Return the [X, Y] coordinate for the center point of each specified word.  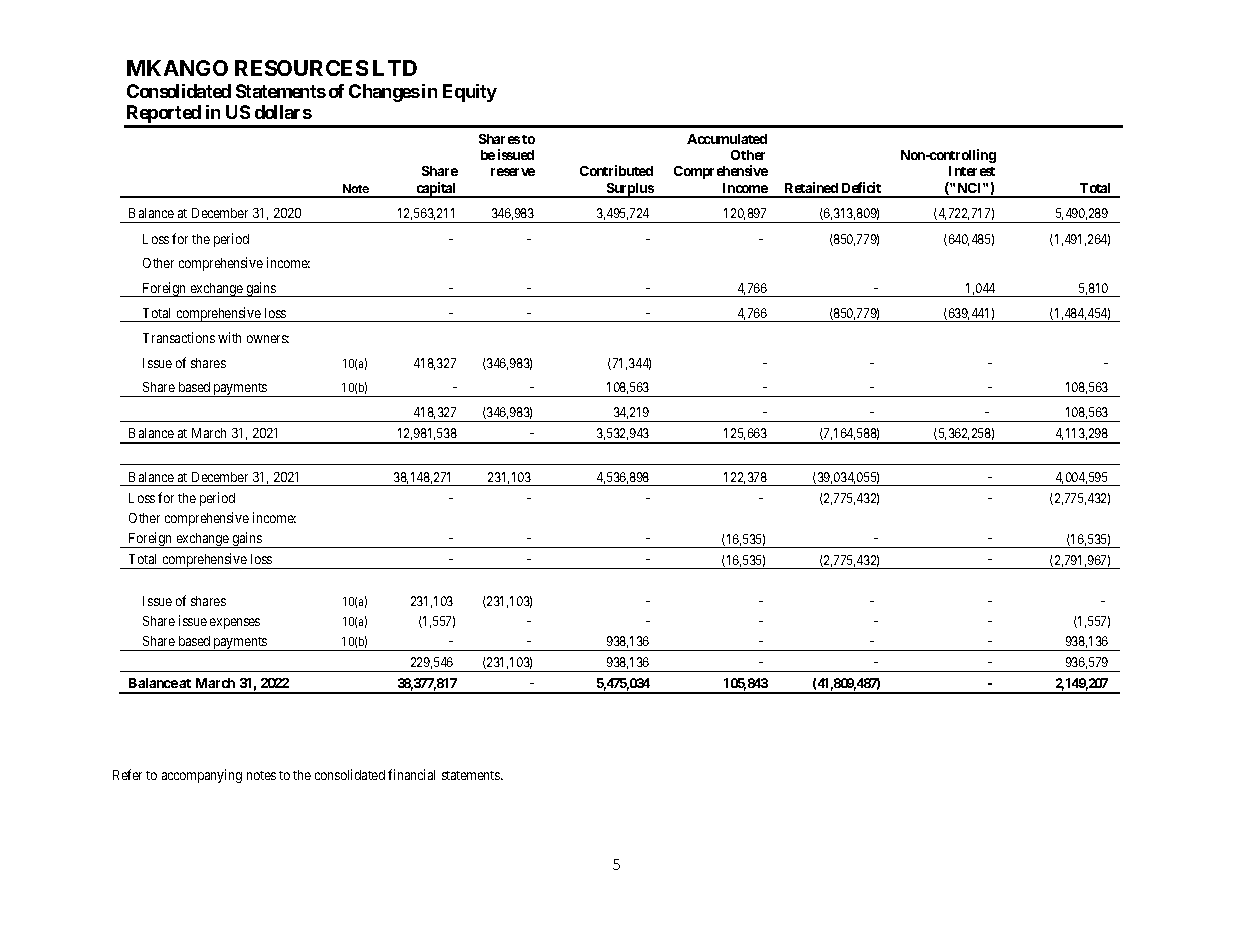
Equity [470, 93]
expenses [235, 623]
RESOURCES [301, 68]
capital [436, 190]
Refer [127, 774]
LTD [395, 68]
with [229, 337]
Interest [972, 171]
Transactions [179, 337]
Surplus [629, 190]
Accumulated [727, 139]
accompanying [202, 776]
